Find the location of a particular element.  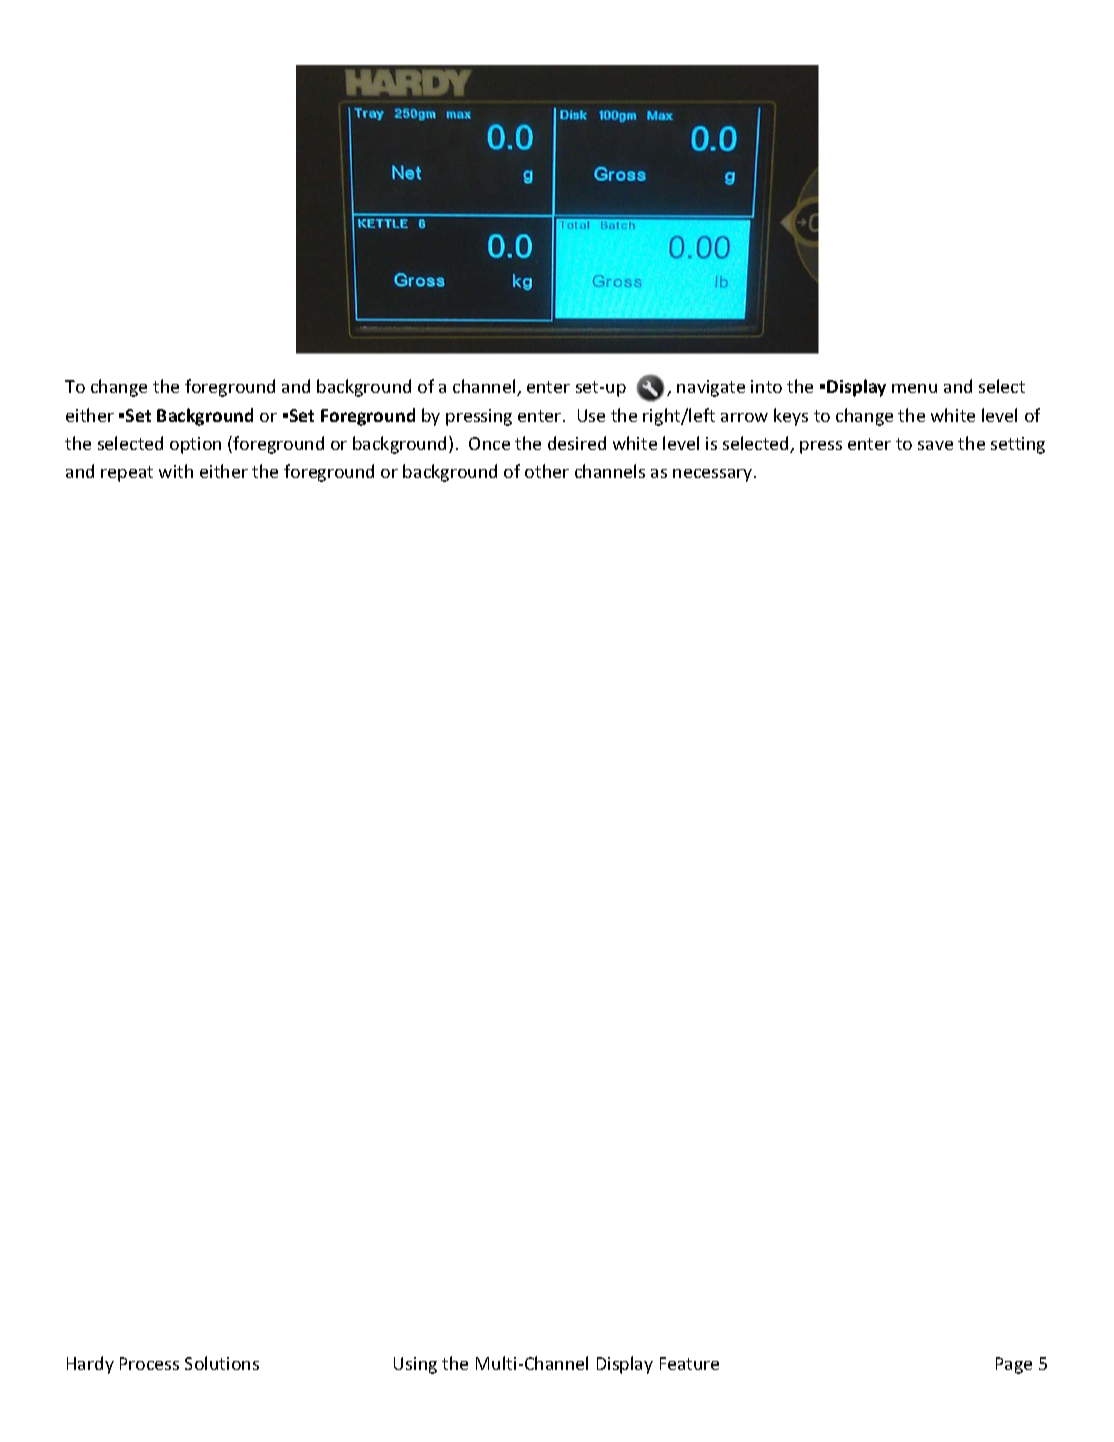

Solutions is located at coordinates (222, 1363).
